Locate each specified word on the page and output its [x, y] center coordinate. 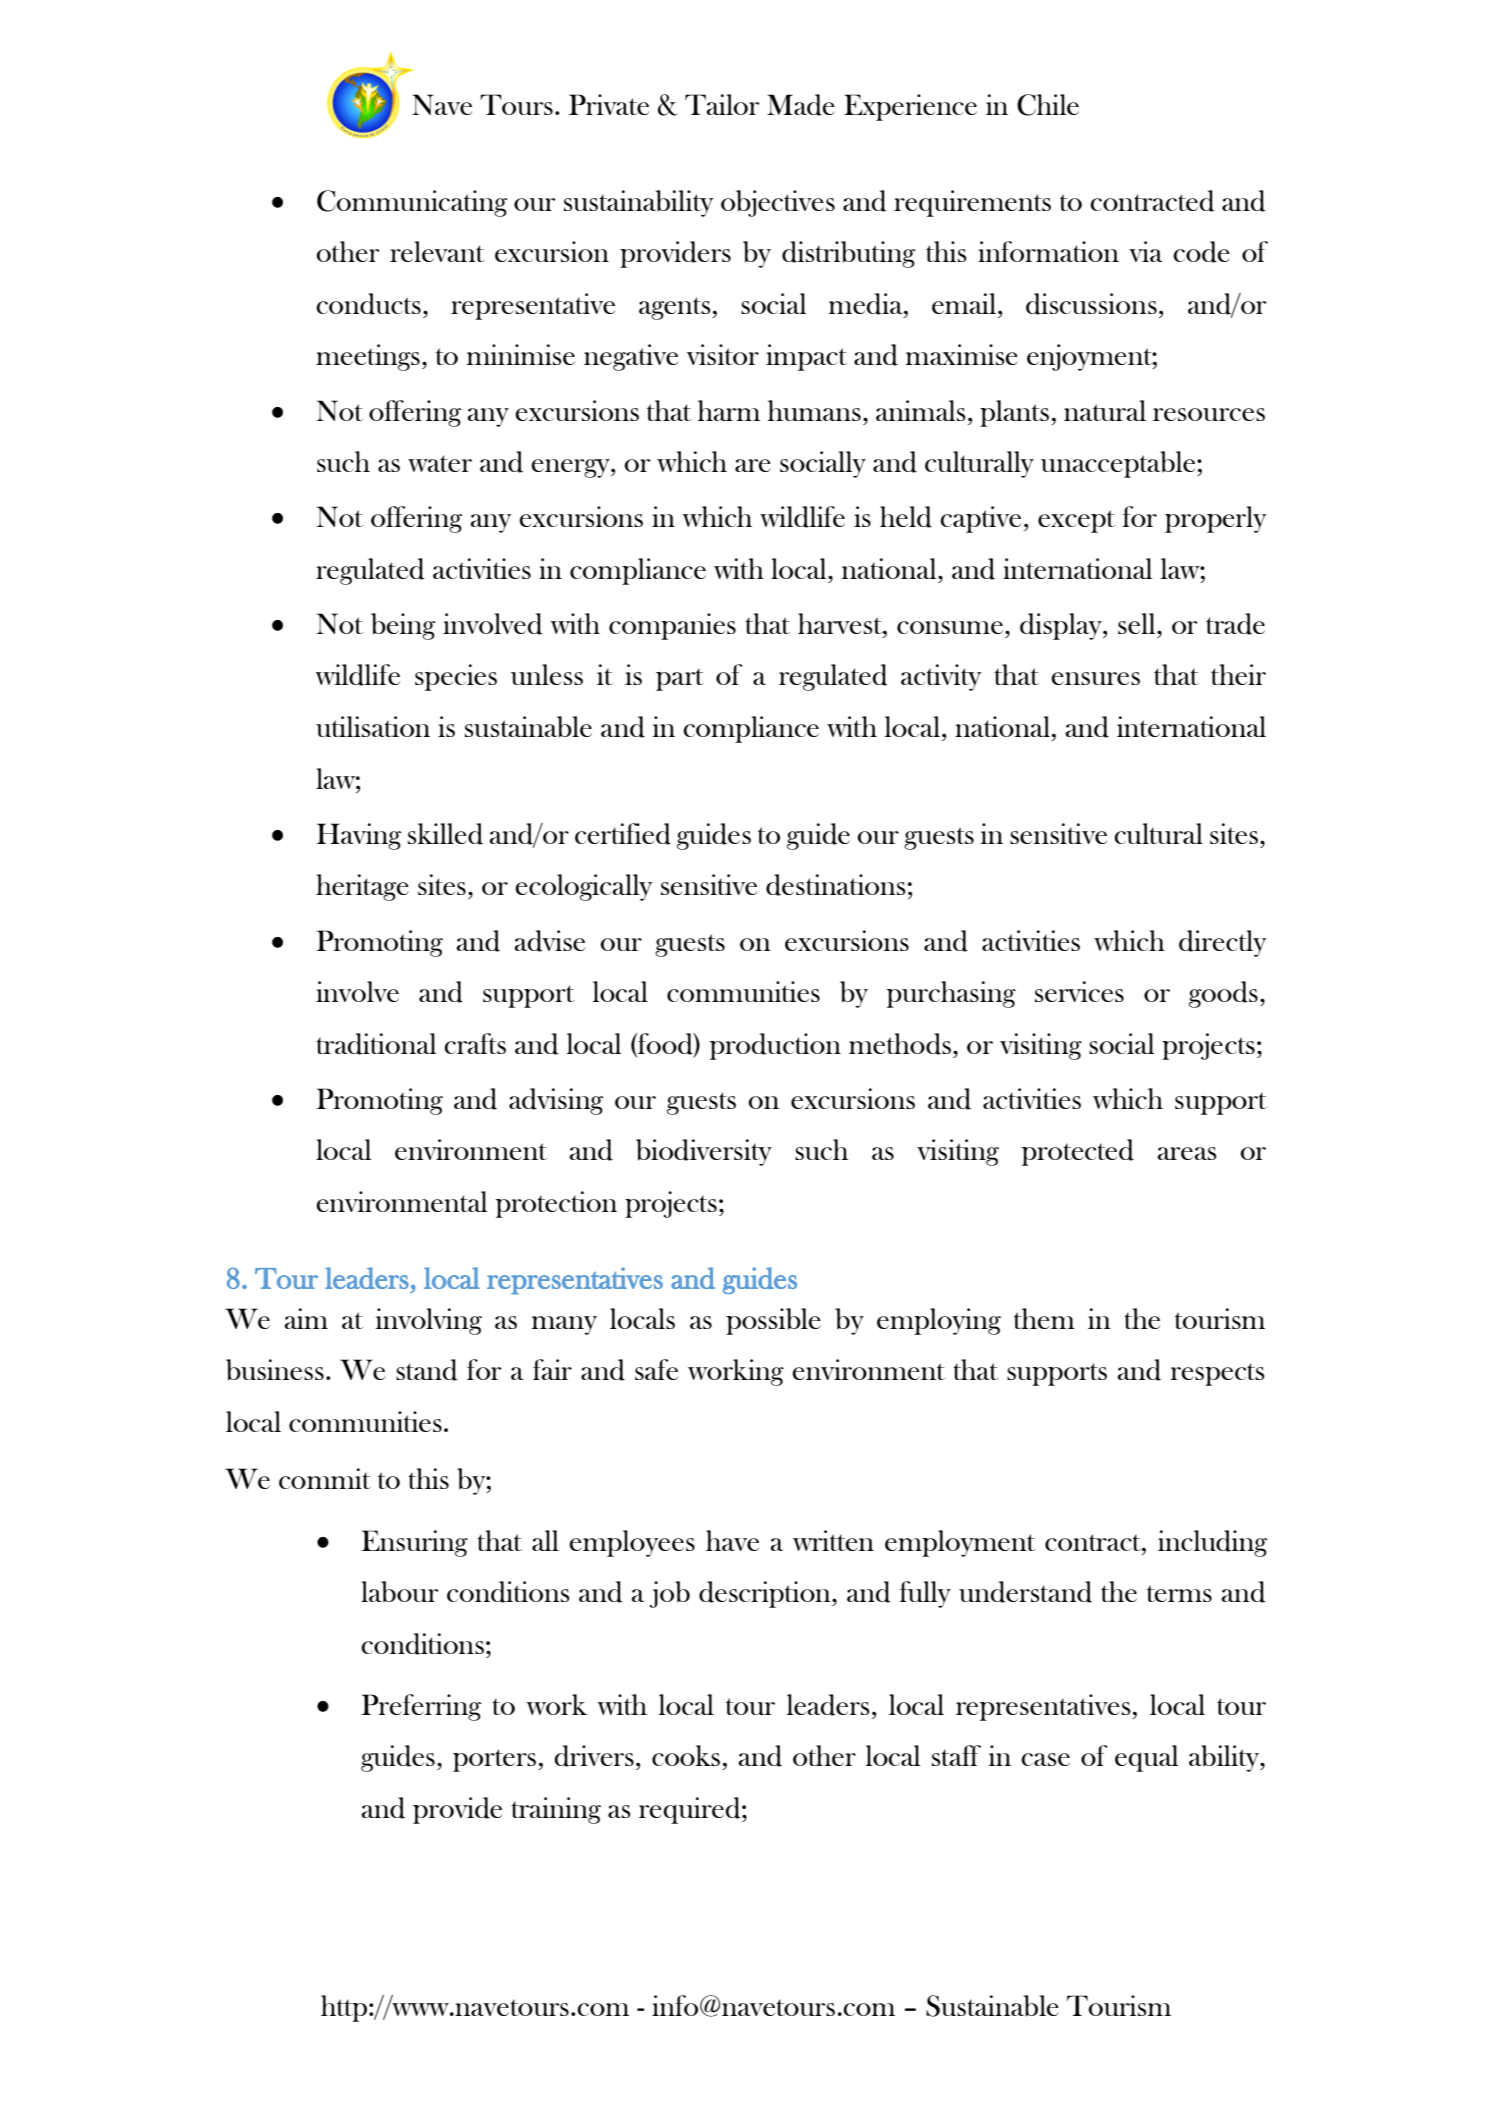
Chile [1048, 105]
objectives [778, 203]
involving [429, 1321]
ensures [1095, 678]
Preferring [421, 1707]
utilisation [373, 726]
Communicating [412, 203]
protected [1078, 1152]
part [680, 679]
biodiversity [704, 1152]
